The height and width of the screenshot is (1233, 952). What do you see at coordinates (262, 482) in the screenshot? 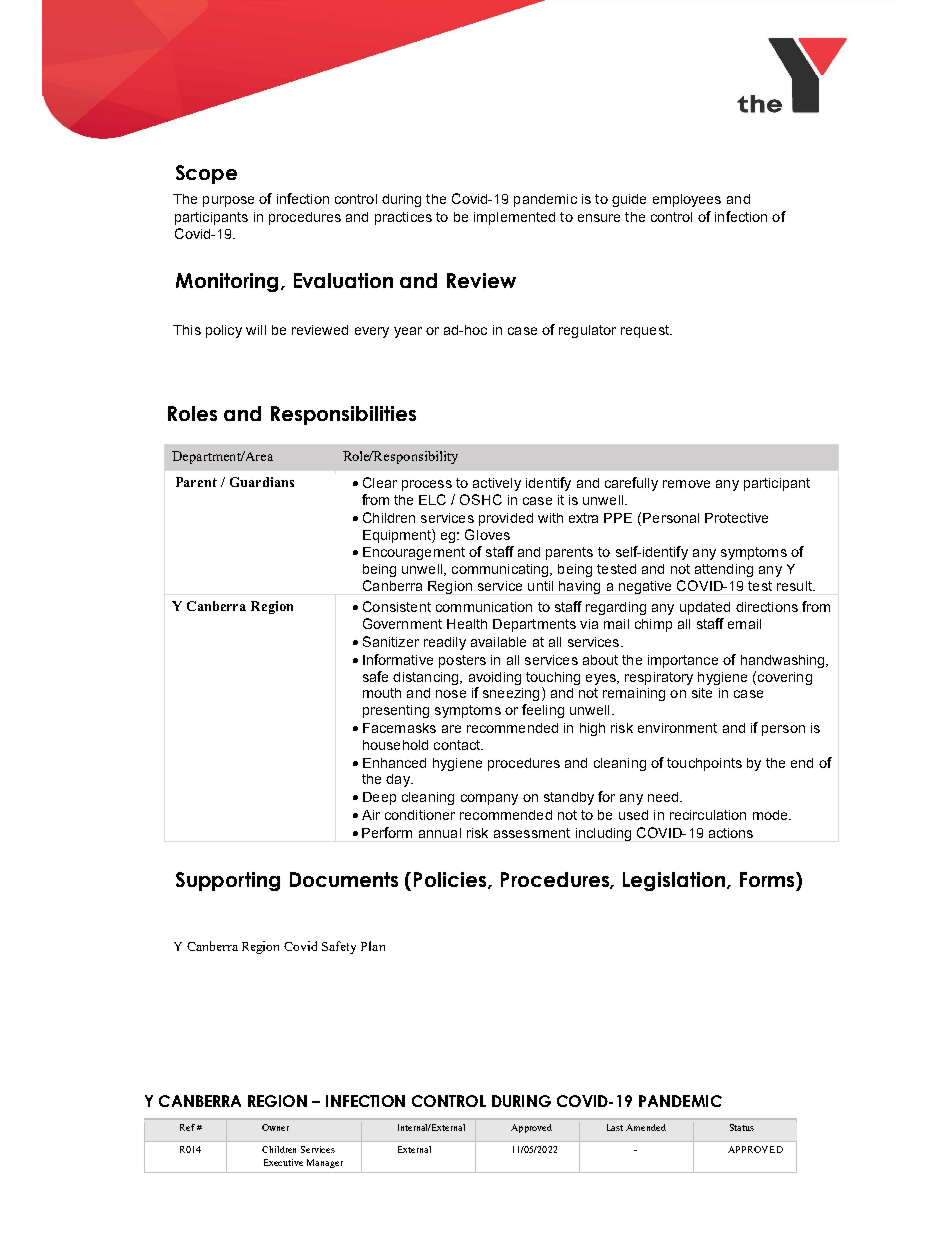
I see `Guardians` at bounding box center [262, 482].
